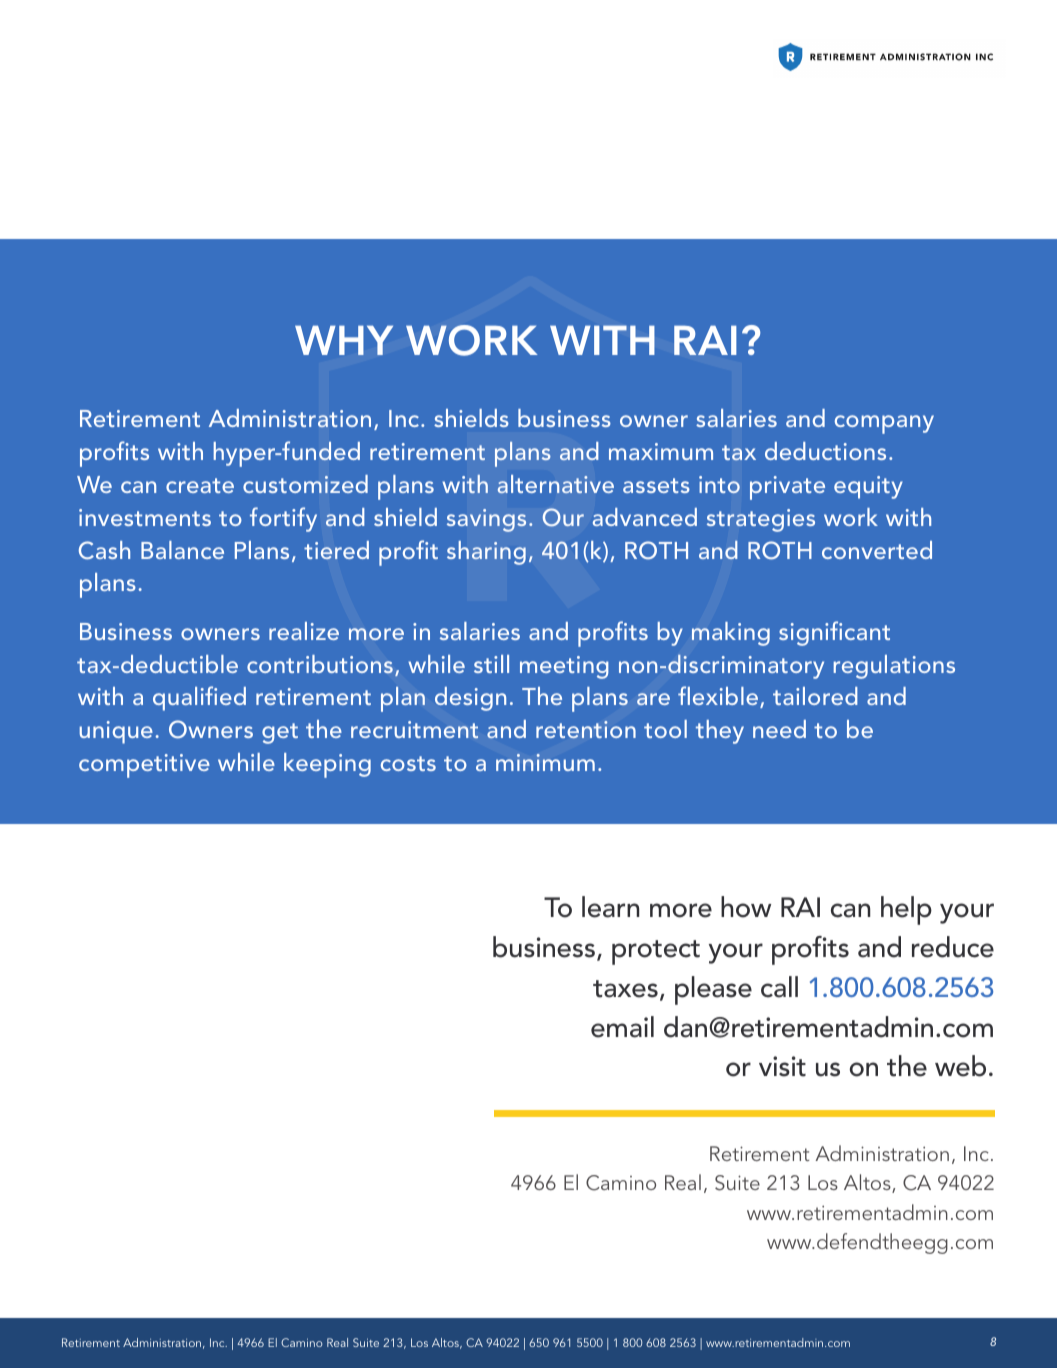  I want to click on significant, so click(834, 633).
